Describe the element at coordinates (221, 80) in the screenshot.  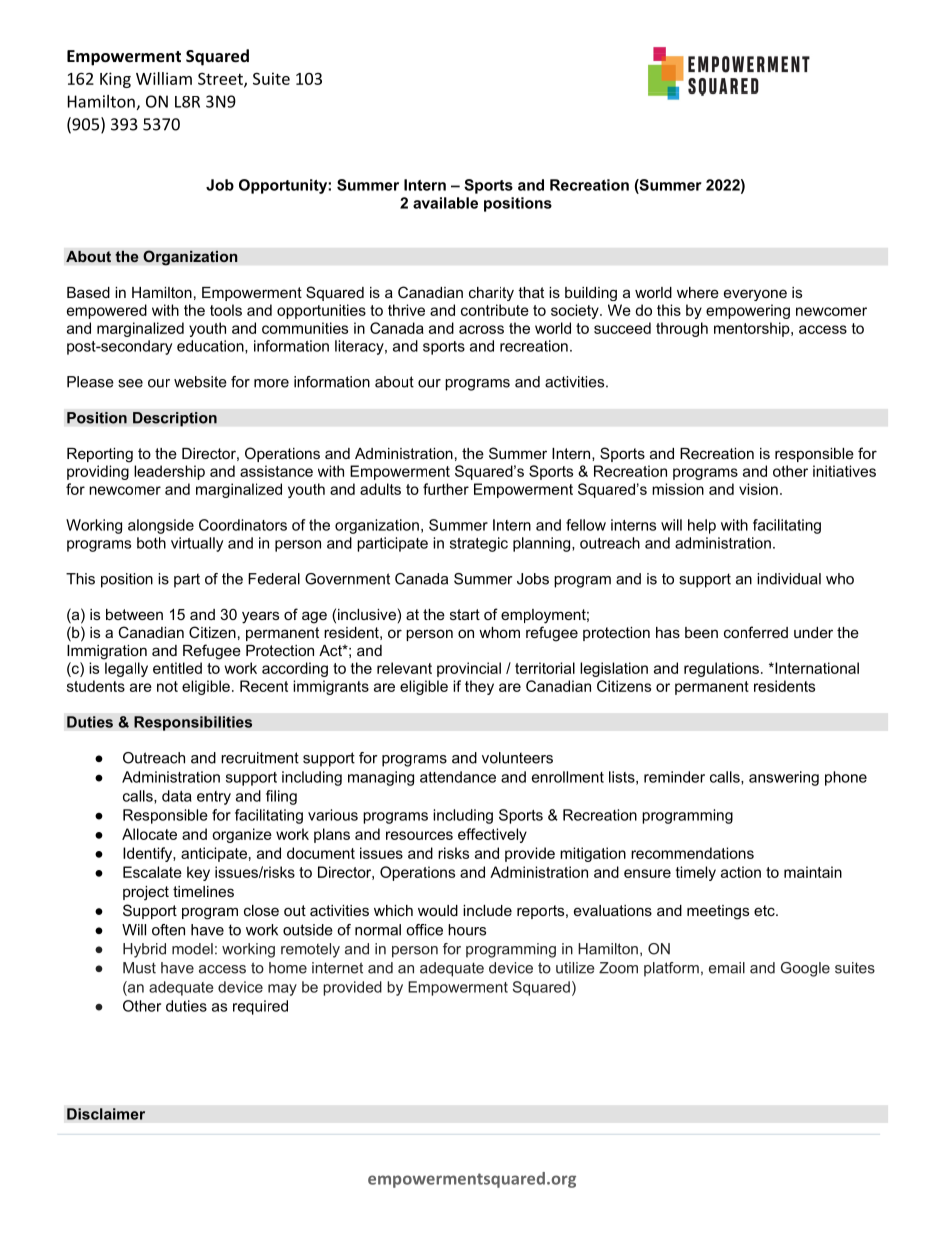
I see `Street` at that location.
